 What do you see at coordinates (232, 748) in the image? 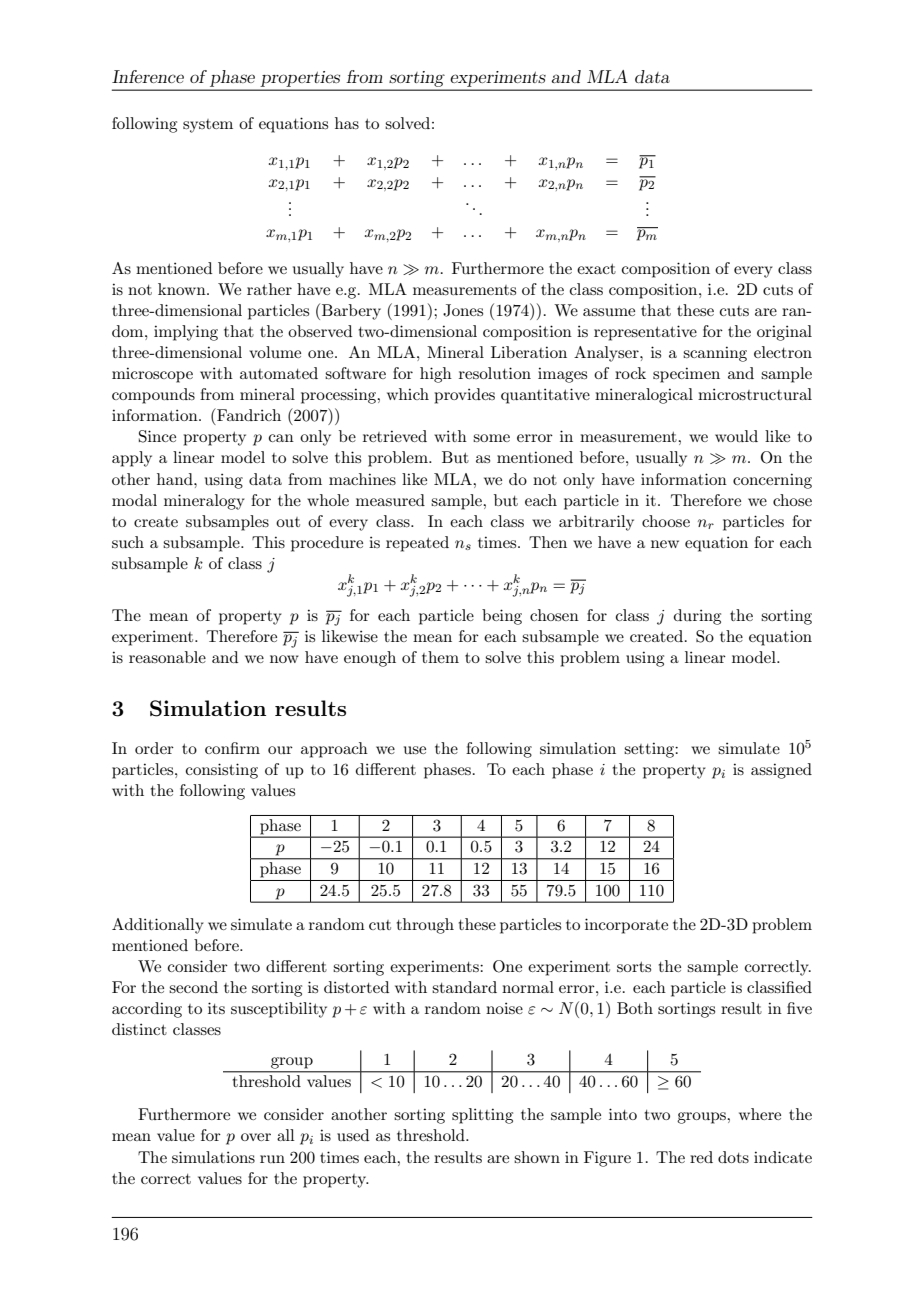
I see `confirm` at bounding box center [232, 748].
